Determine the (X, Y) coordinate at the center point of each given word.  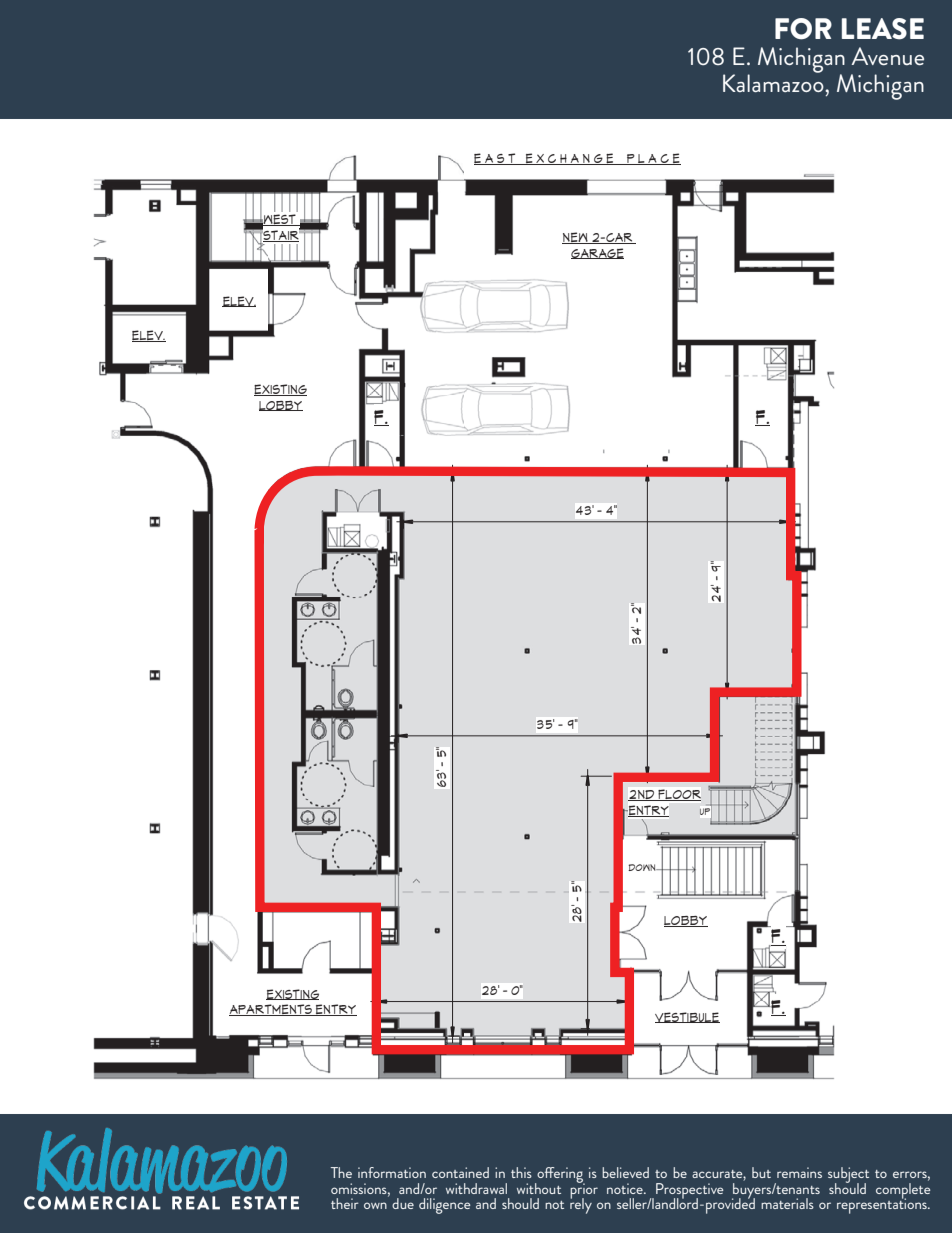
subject (848, 1176)
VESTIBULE (687, 1017)
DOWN (643, 867)
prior (584, 1191)
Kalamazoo (774, 82)
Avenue (888, 56)
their (345, 1203)
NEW (576, 238)
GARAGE (597, 253)
